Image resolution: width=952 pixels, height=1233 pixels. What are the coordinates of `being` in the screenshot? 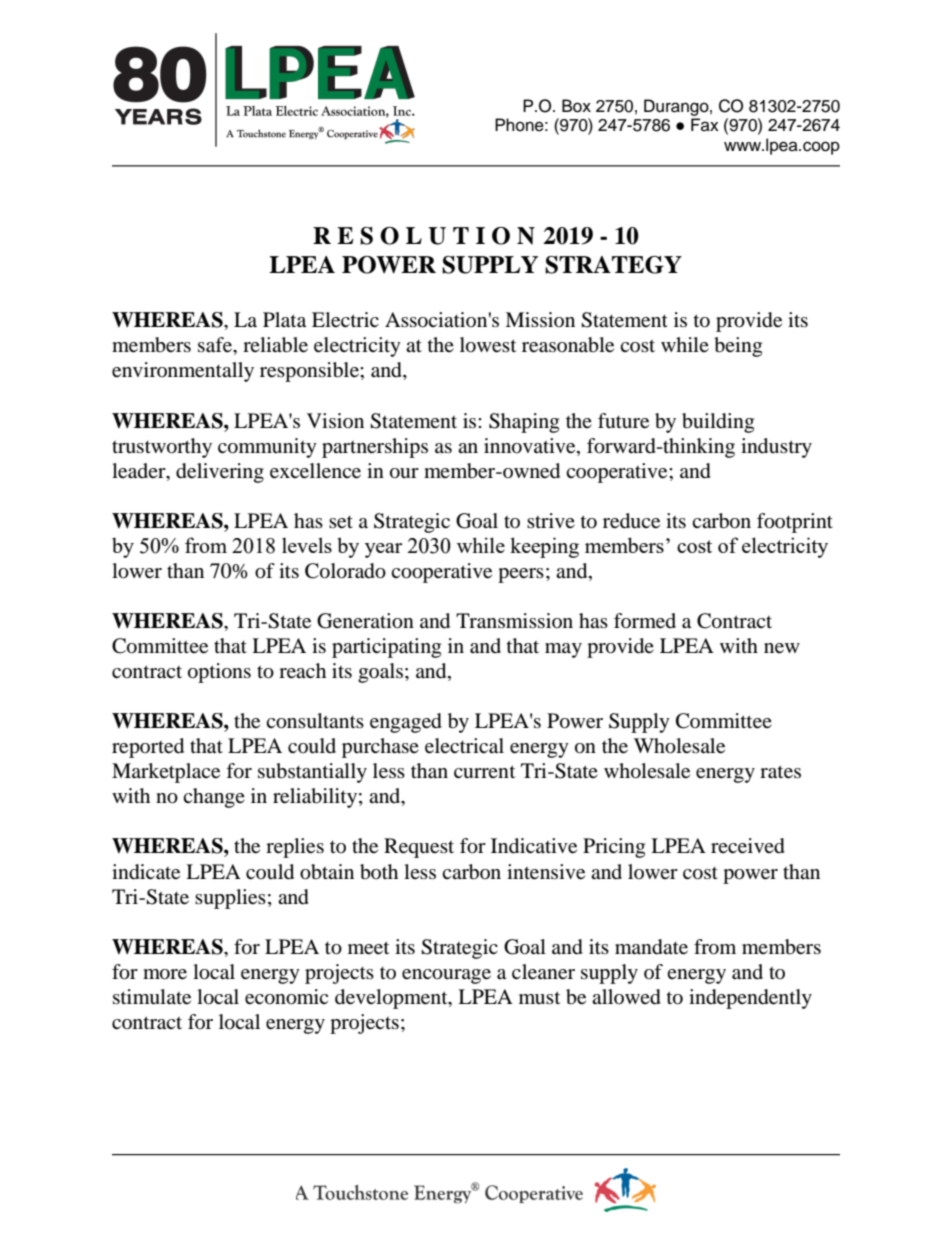 It's located at (738, 347).
